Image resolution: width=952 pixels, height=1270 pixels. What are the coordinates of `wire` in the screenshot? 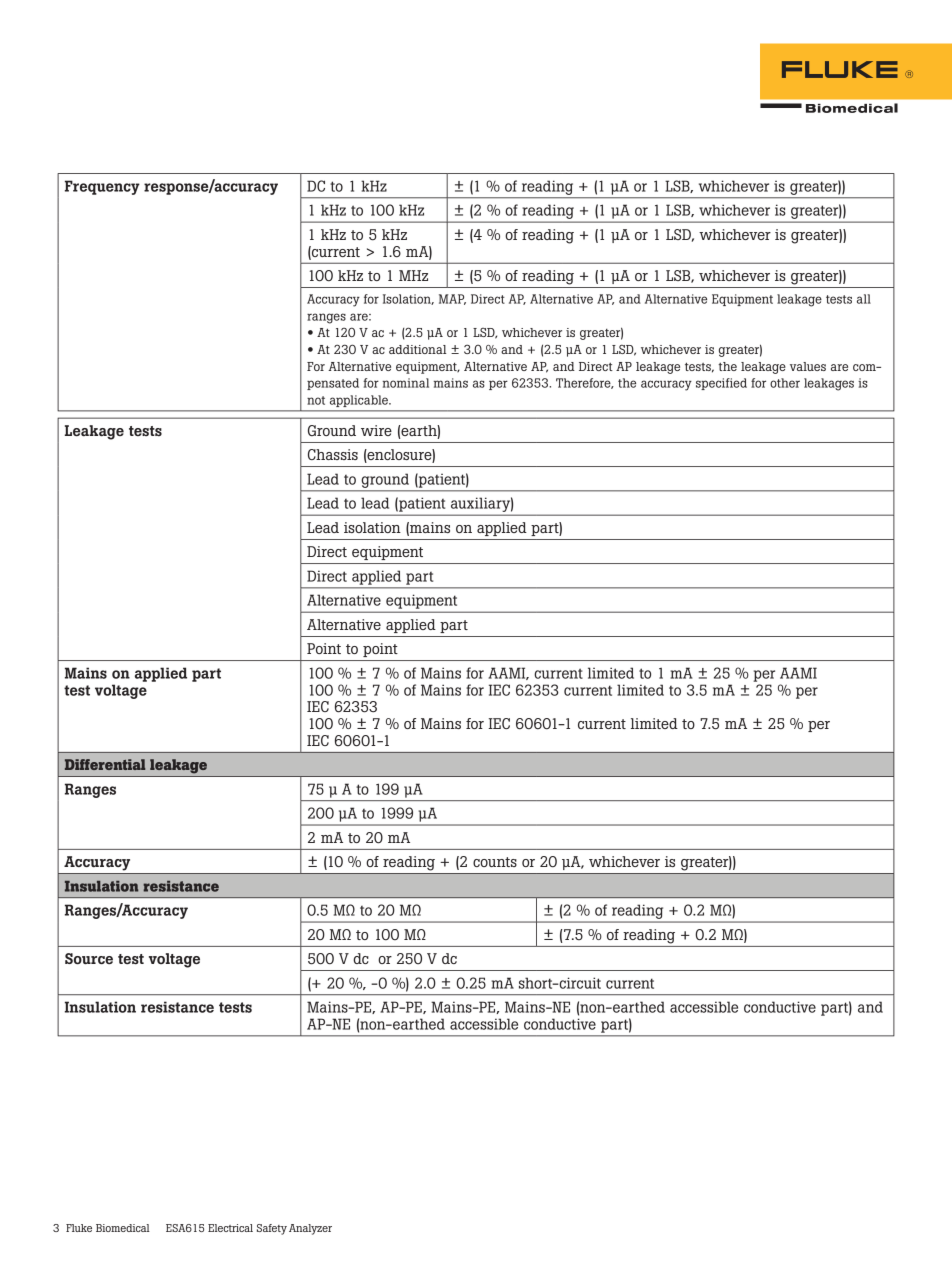 It's located at (376, 430).
